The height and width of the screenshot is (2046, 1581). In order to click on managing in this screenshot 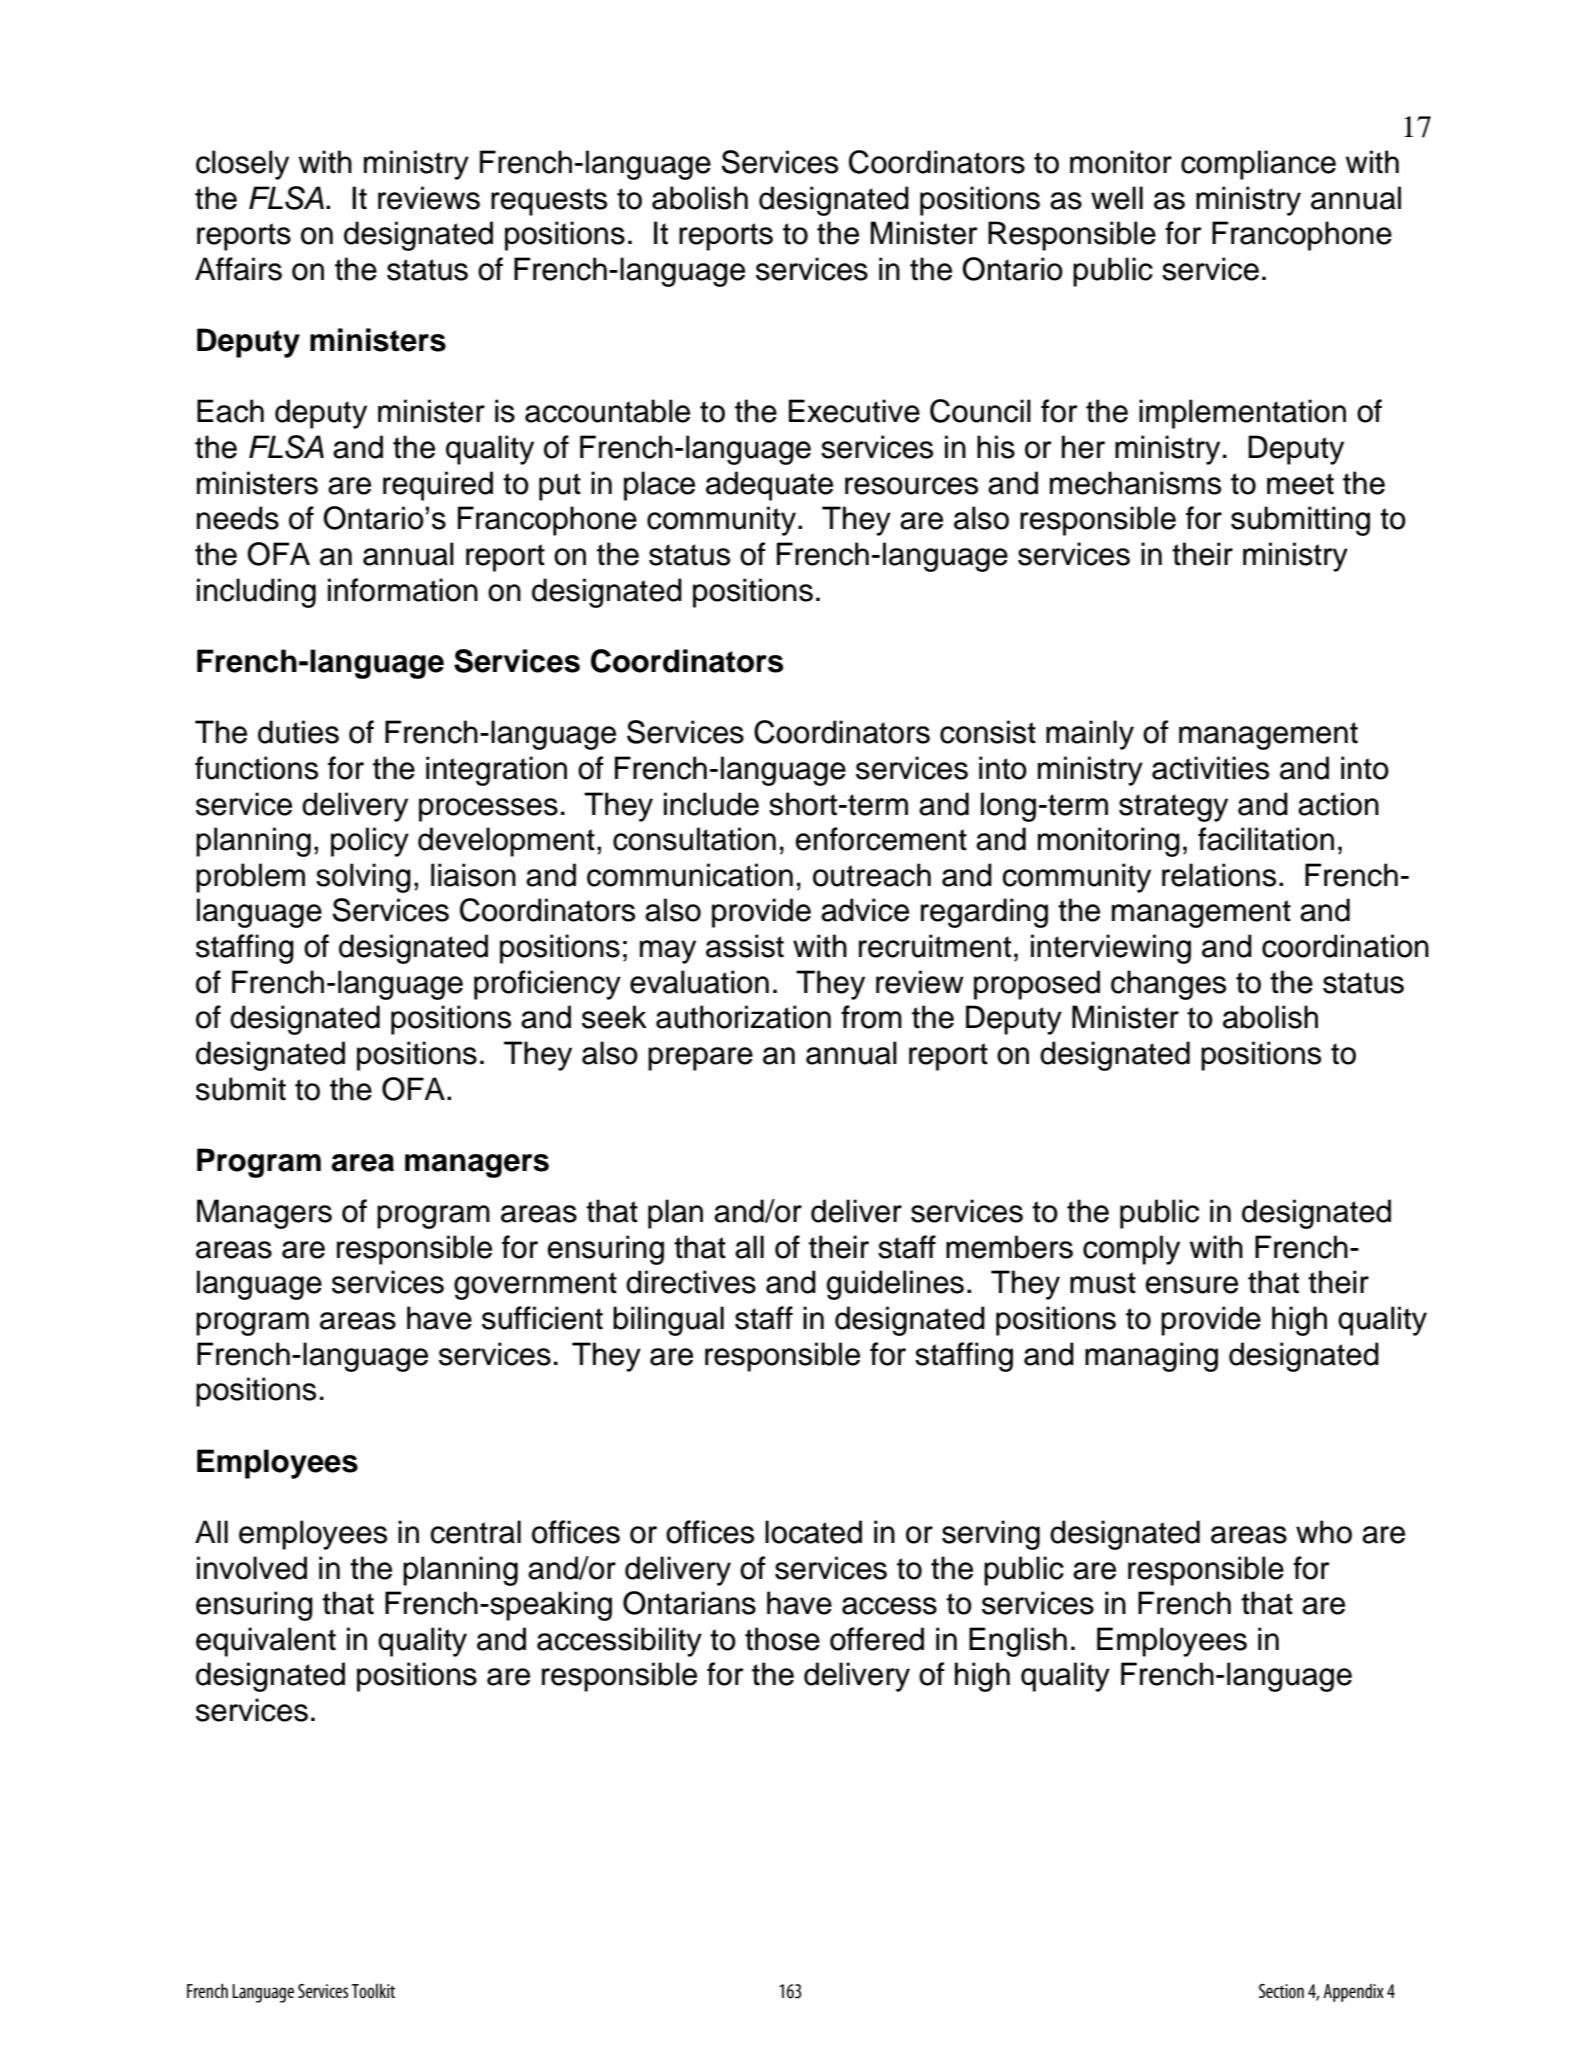, I will do `click(1151, 1357)`.
